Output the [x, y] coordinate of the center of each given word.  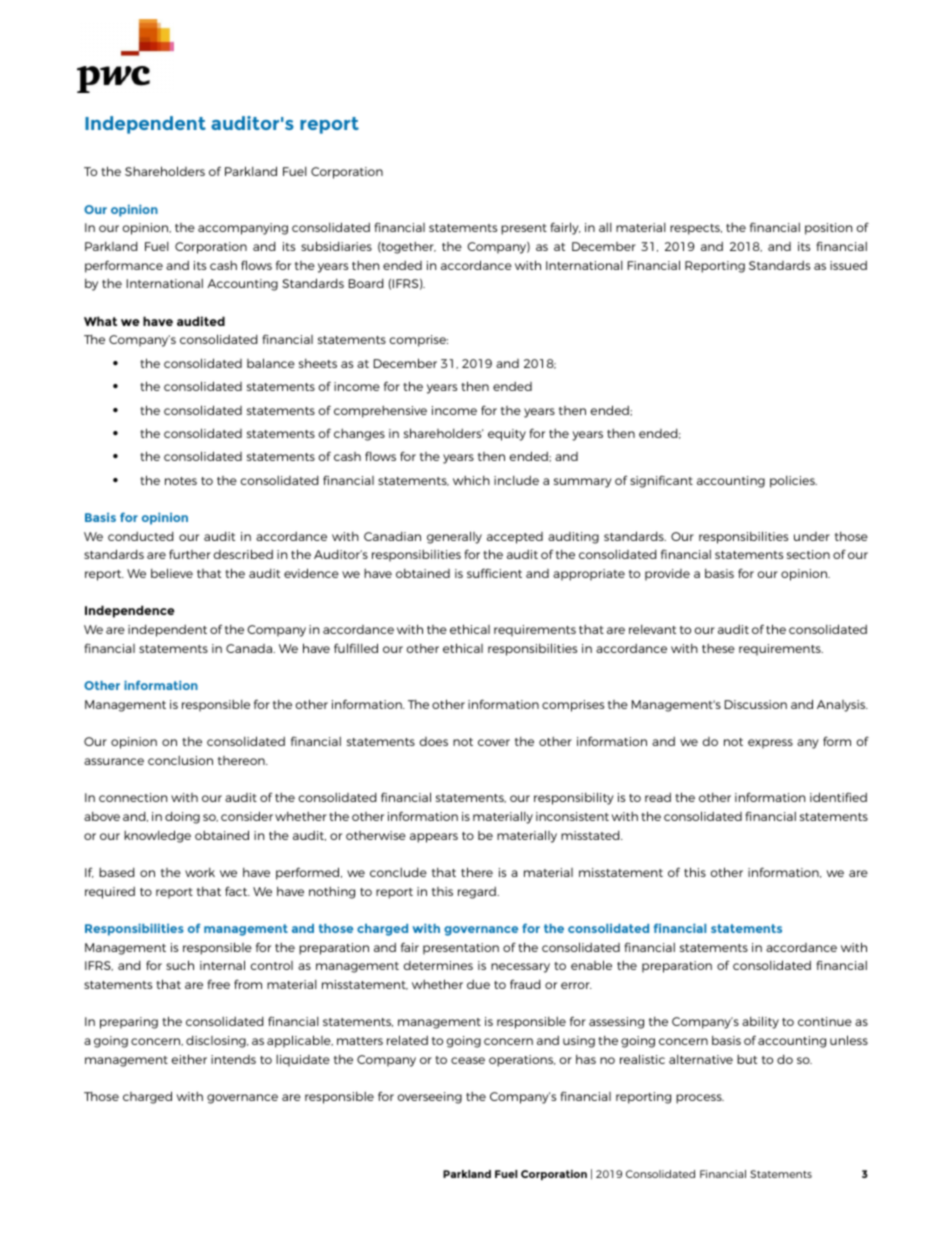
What [100, 321]
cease [468, 1060]
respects [696, 229]
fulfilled [356, 648]
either [189, 1059]
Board [366, 283]
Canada [250, 648]
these [718, 648]
